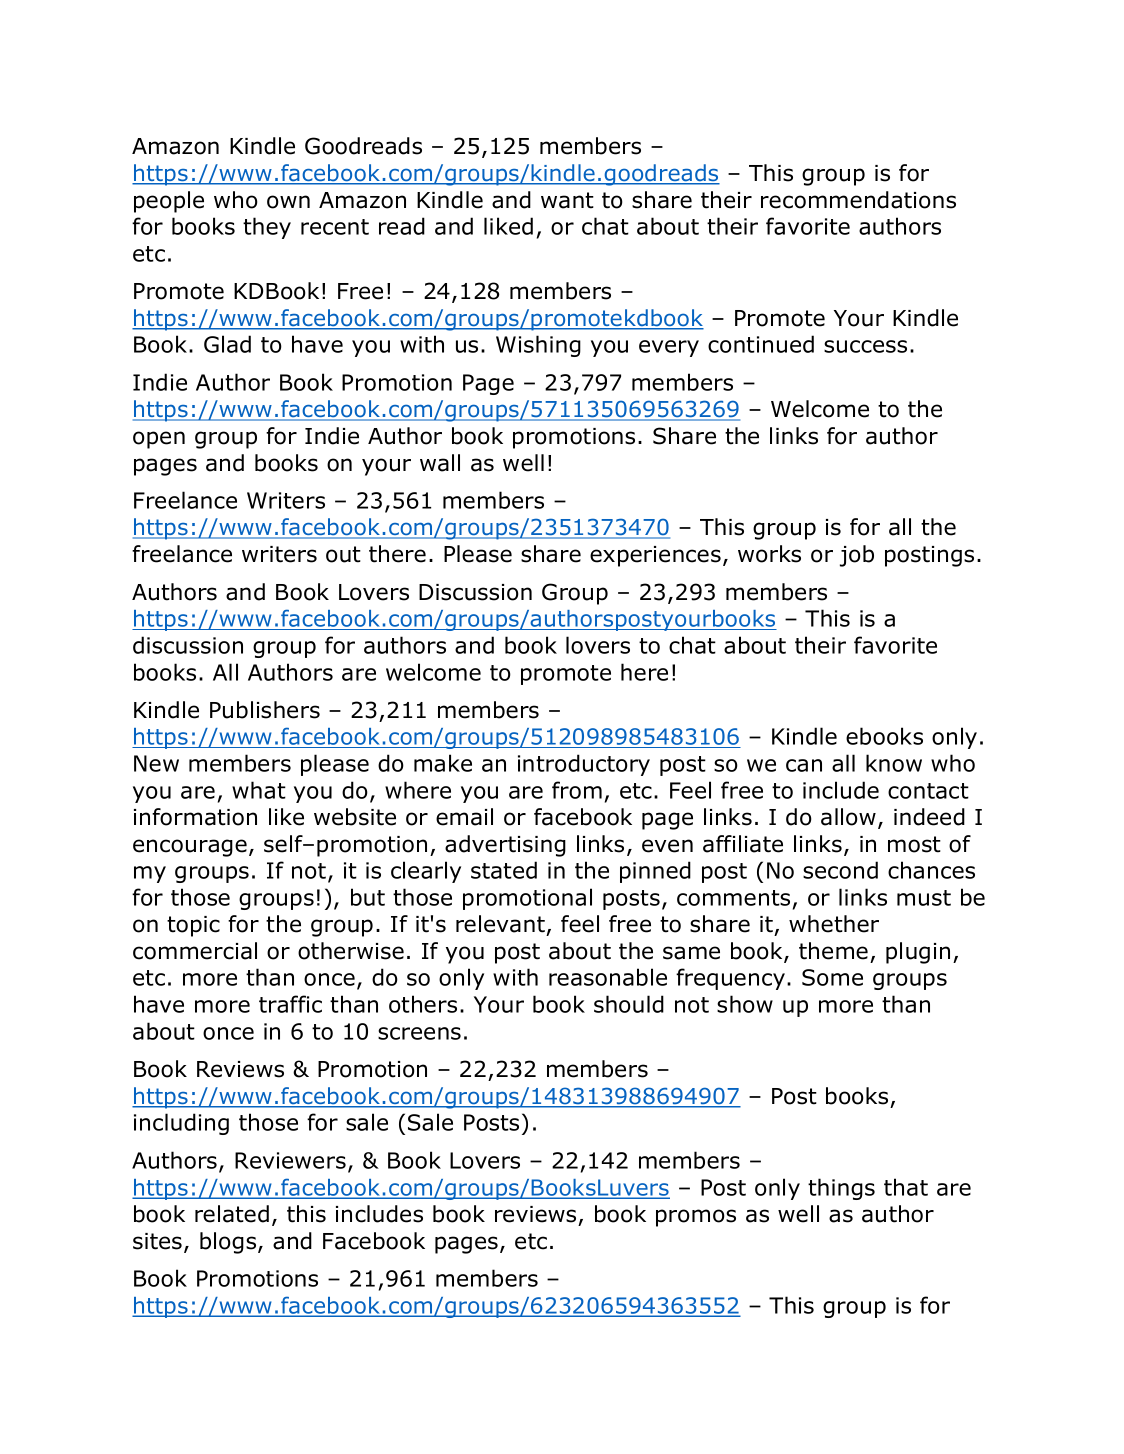 The image size is (1124, 1454). I want to click on want, so click(567, 200).
